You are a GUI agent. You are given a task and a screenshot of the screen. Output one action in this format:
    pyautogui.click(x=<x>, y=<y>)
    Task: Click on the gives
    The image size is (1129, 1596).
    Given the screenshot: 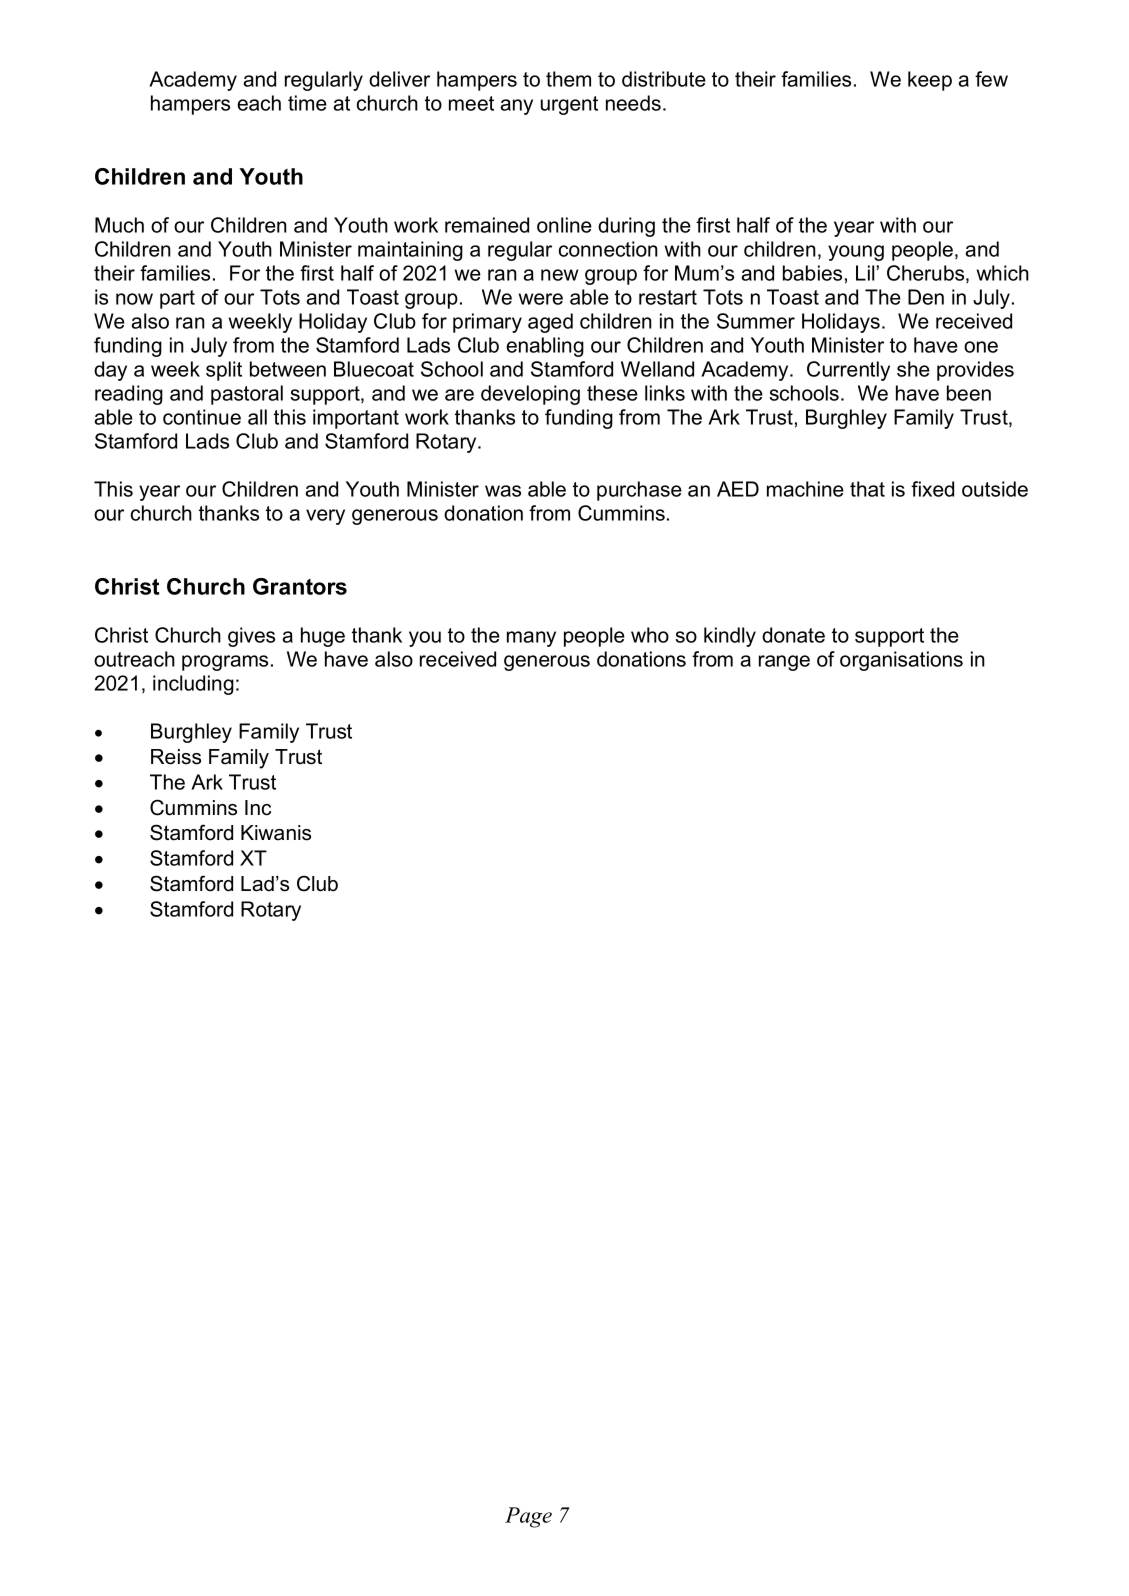 What is the action you would take?
    pyautogui.click(x=251, y=637)
